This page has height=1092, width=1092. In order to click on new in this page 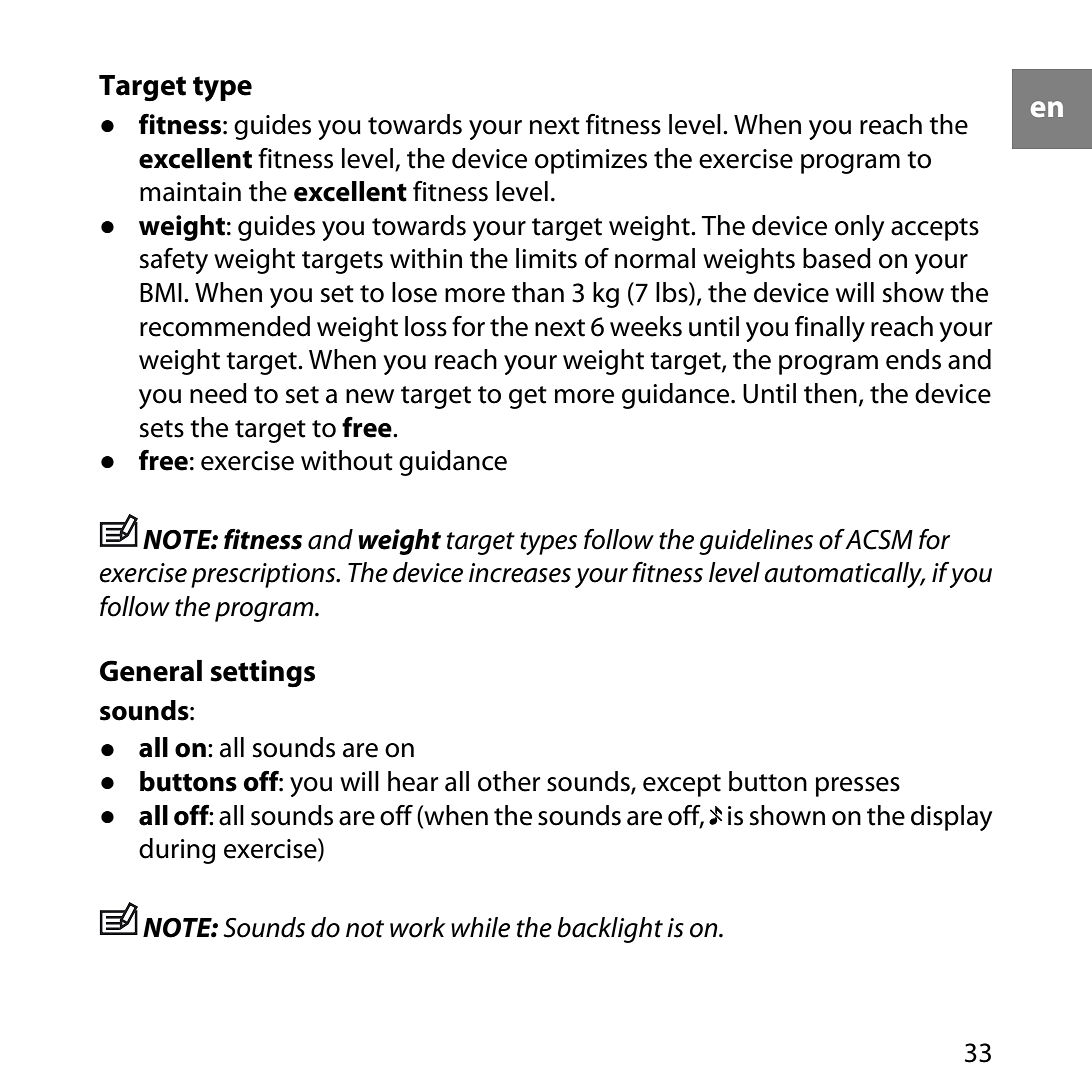, I will do `click(370, 396)`.
